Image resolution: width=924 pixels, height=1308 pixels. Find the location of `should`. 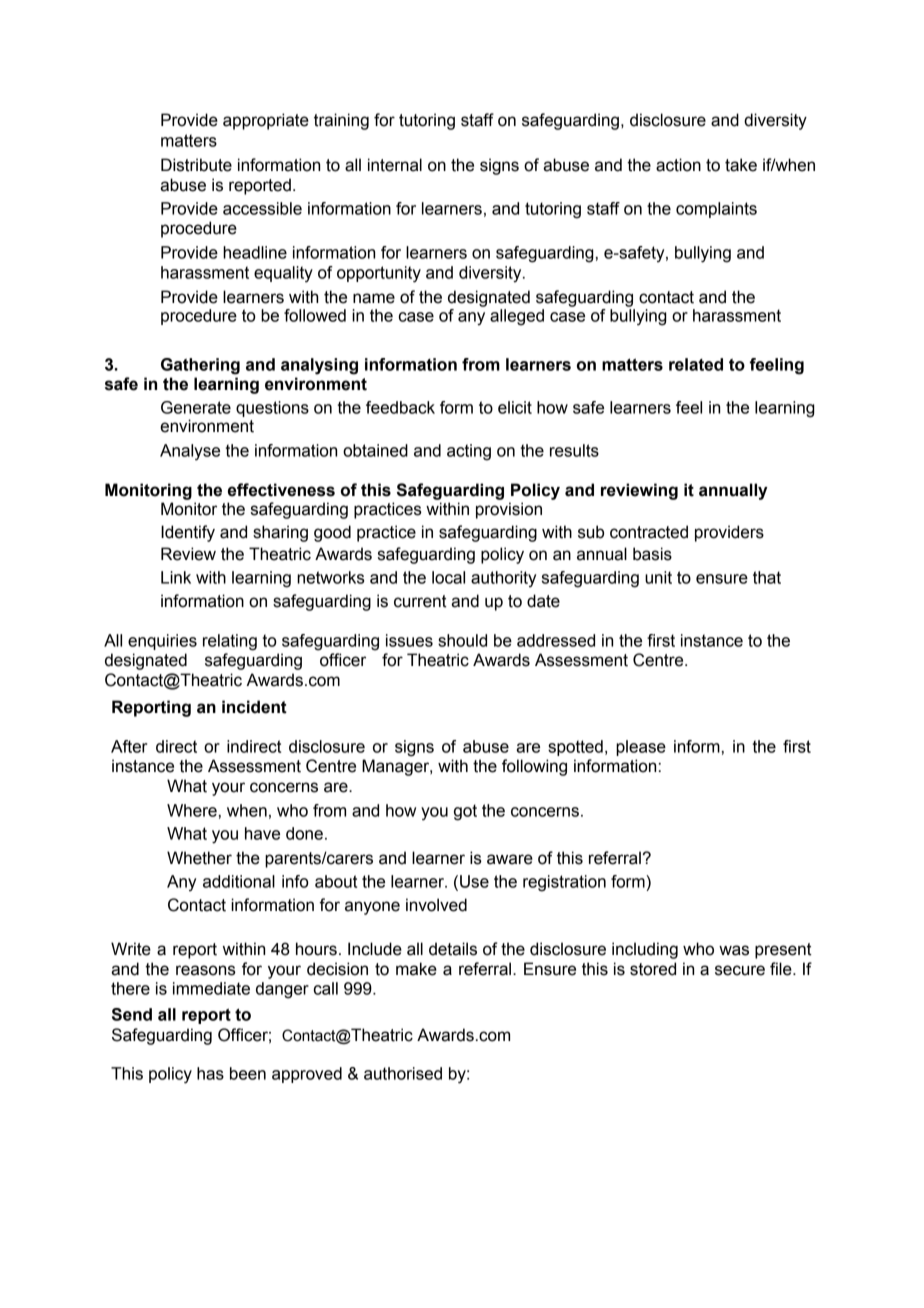

should is located at coordinates (462, 640).
